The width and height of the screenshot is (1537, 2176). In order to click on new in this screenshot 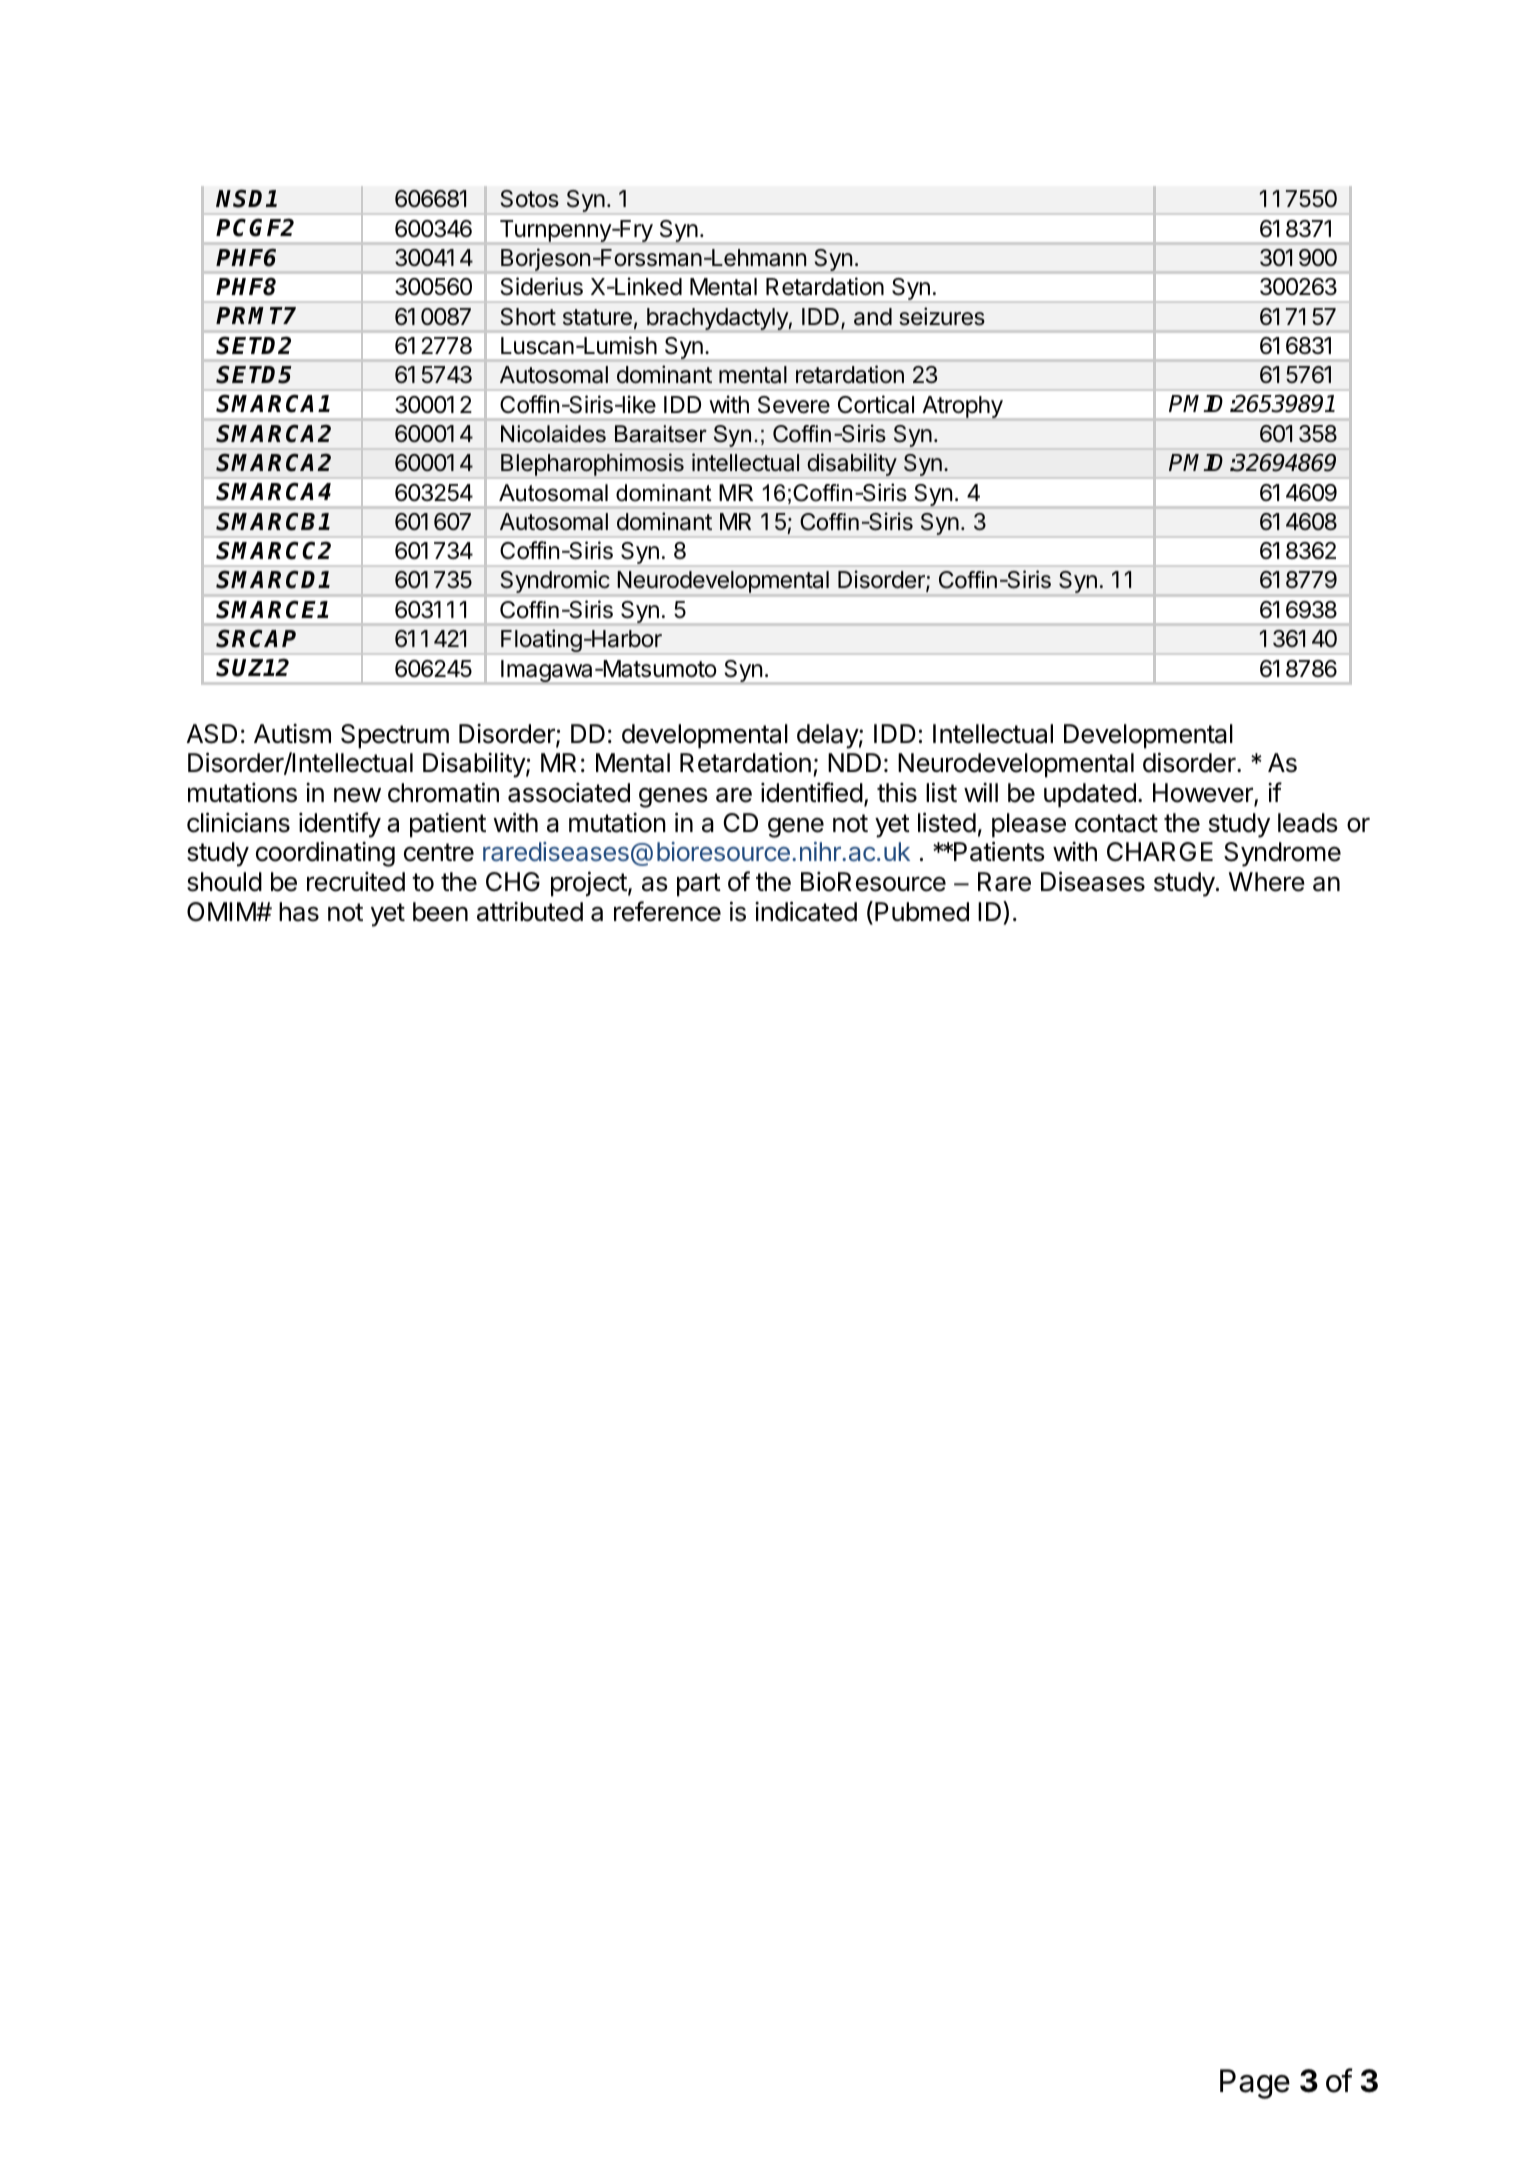, I will do `click(357, 795)`.
